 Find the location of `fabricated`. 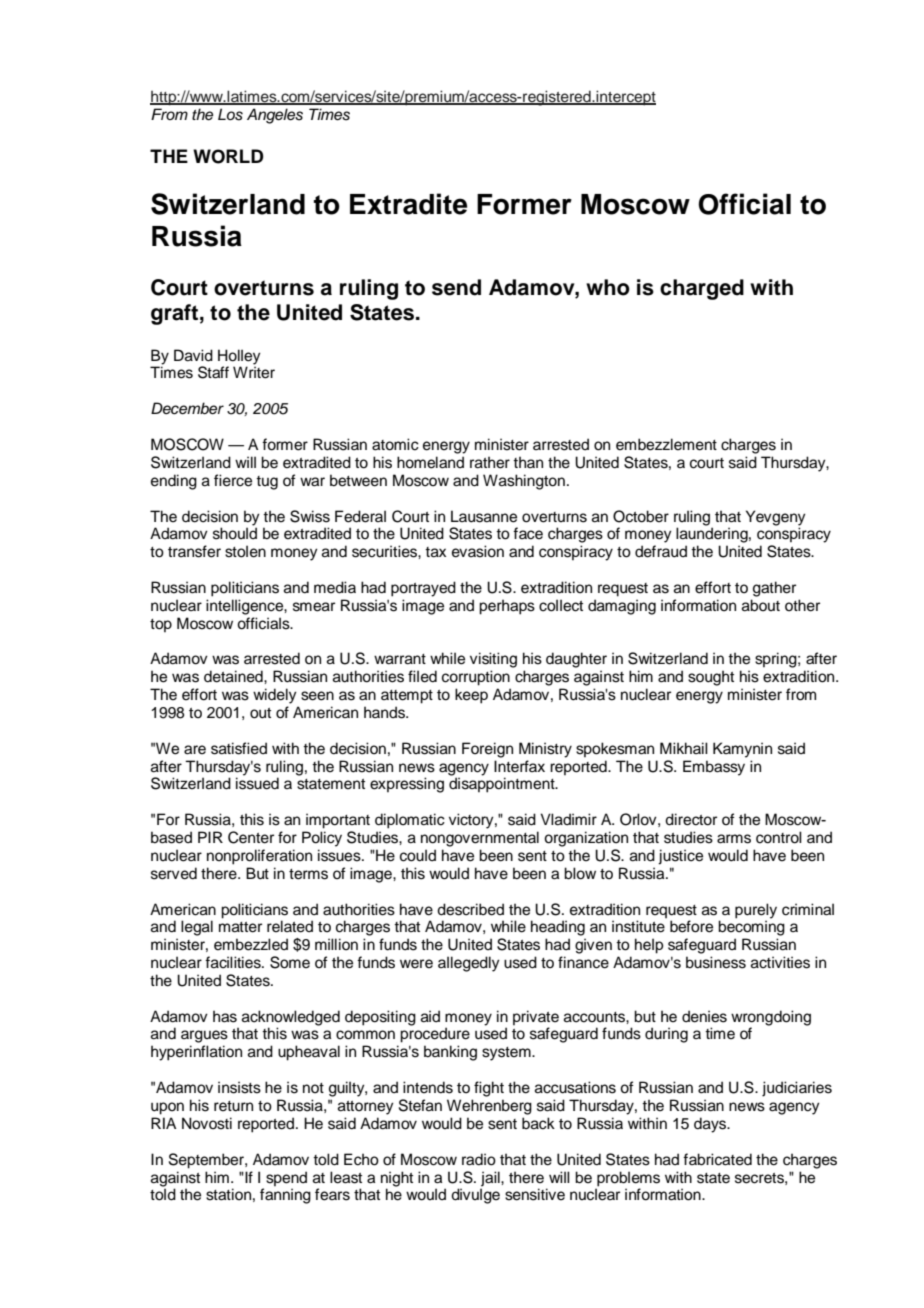

fabricated is located at coordinates (717, 1159).
